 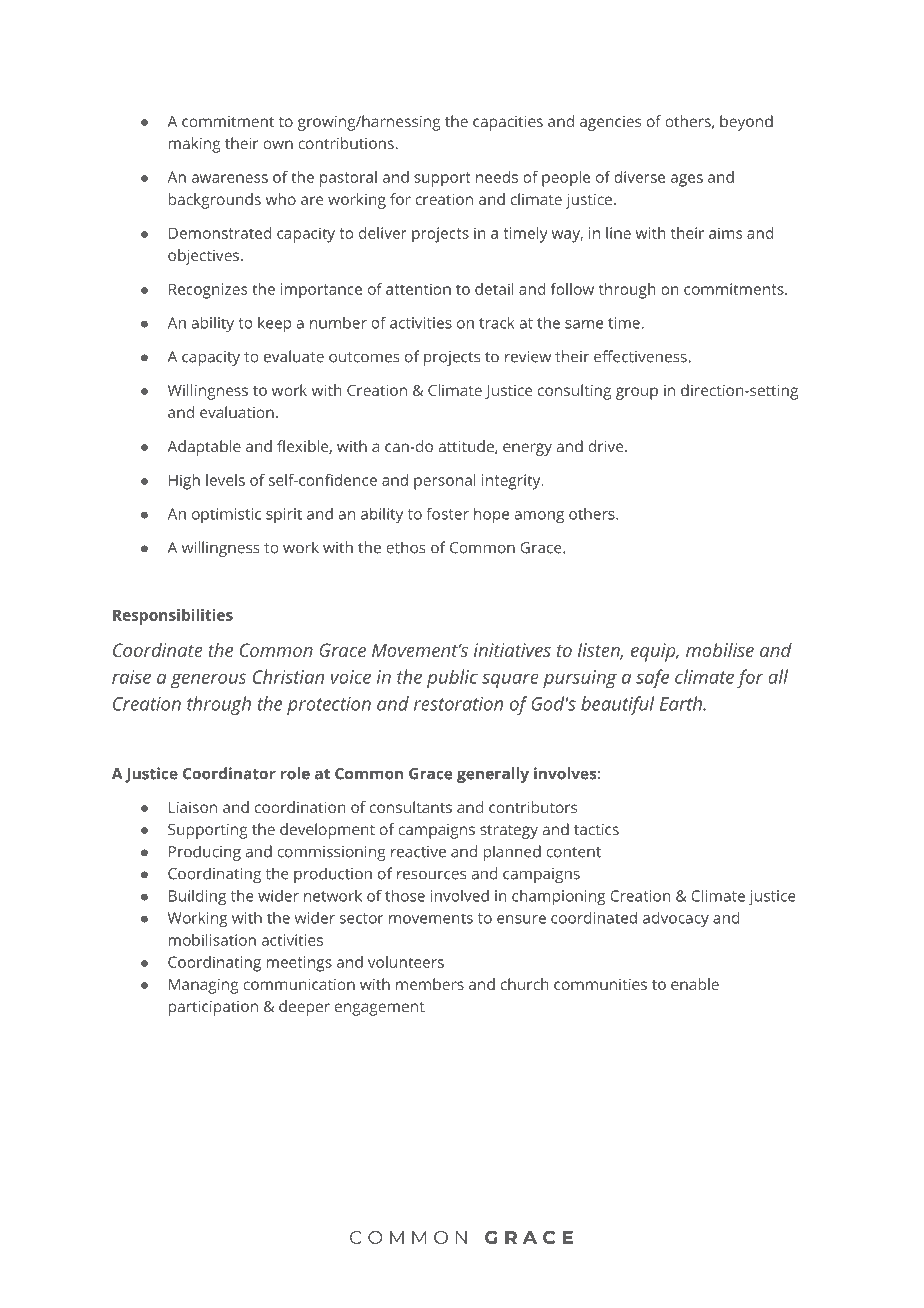 What do you see at coordinates (194, 145) in the screenshot?
I see `making` at bounding box center [194, 145].
